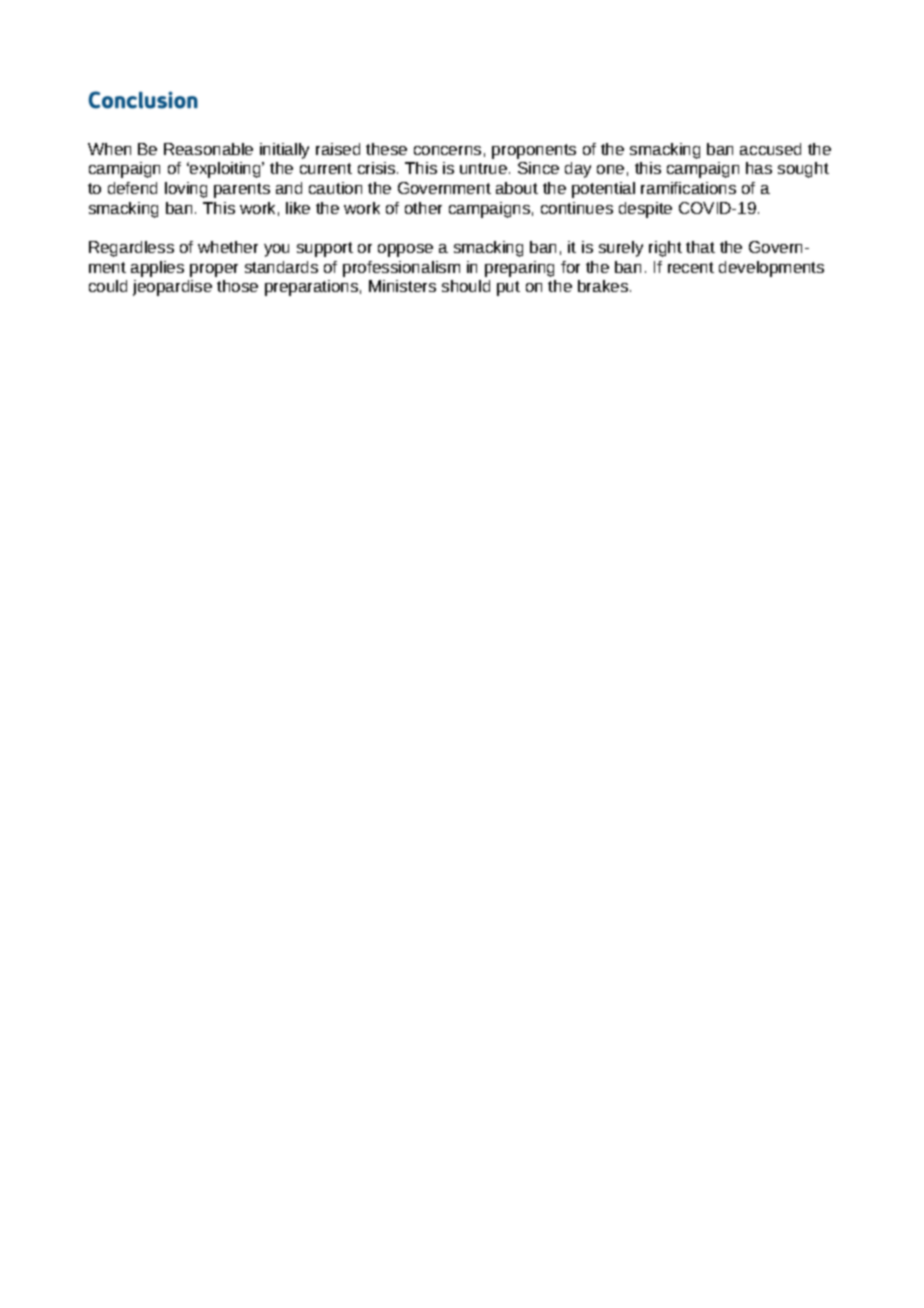 The height and width of the page is (1308, 924). Describe the element at coordinates (688, 188) in the page. I see `ramifications` at that location.
